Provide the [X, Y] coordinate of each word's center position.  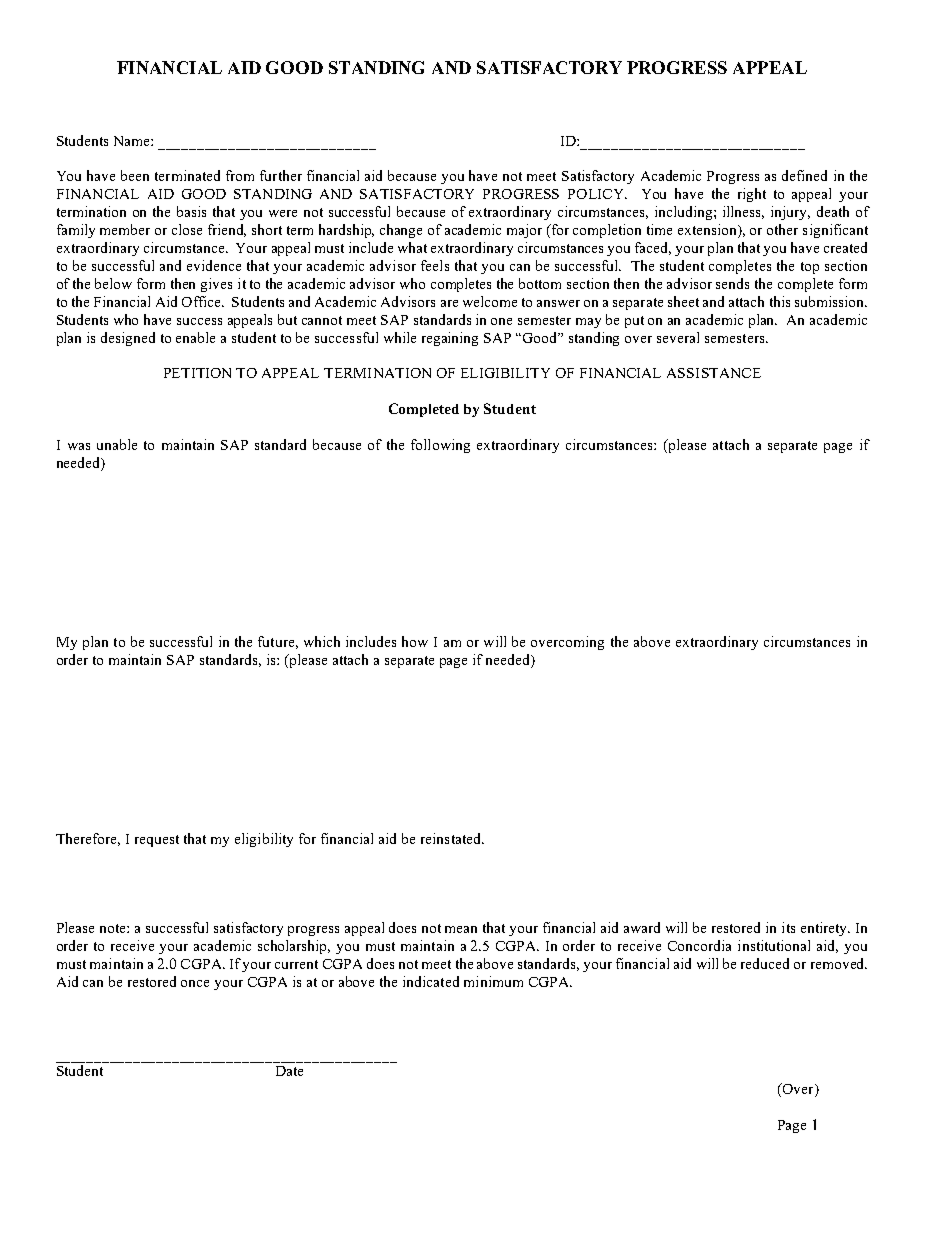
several [678, 337]
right [752, 195]
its [788, 927]
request [157, 841]
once [195, 983]
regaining [450, 339]
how [415, 641]
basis [191, 211]
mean [461, 929]
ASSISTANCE [714, 373]
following [440, 446]
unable [117, 444]
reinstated [452, 838]
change [401, 231]
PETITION [197, 373]
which [322, 641]
